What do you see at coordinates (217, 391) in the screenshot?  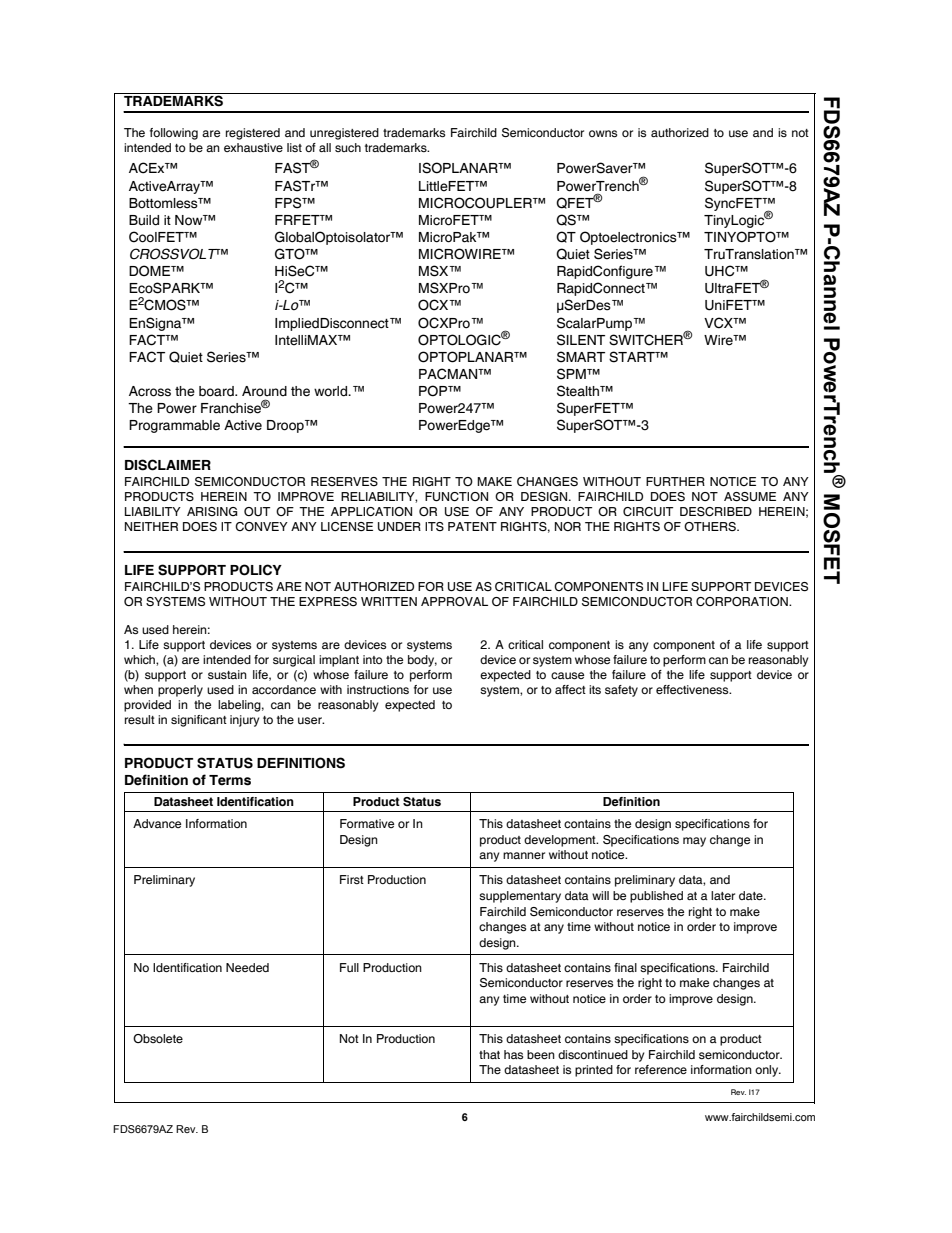 I see `board` at bounding box center [217, 391].
